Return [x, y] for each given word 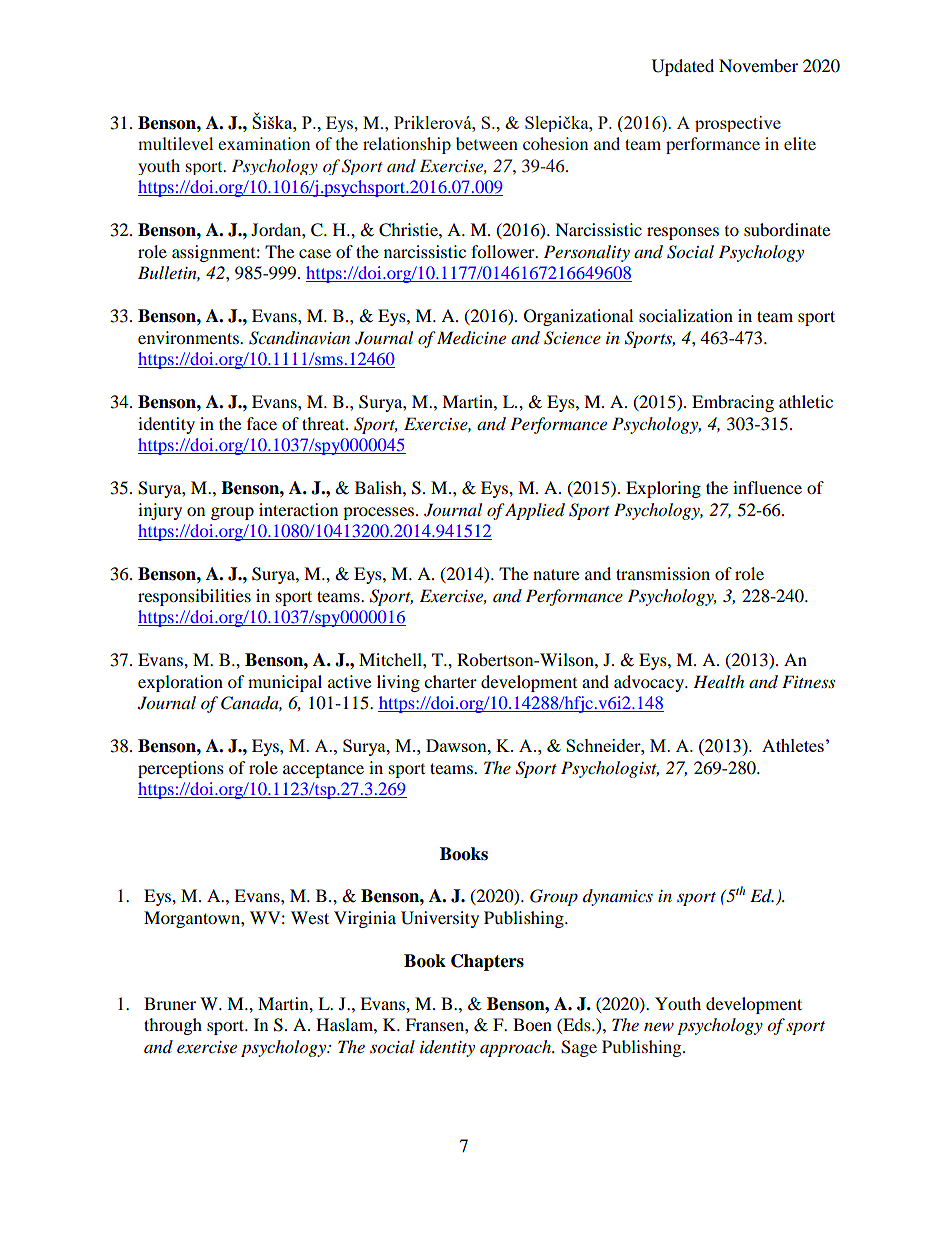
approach [517, 1048]
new [659, 1026]
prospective [738, 124]
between [487, 143]
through [173, 1026]
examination [264, 143]
